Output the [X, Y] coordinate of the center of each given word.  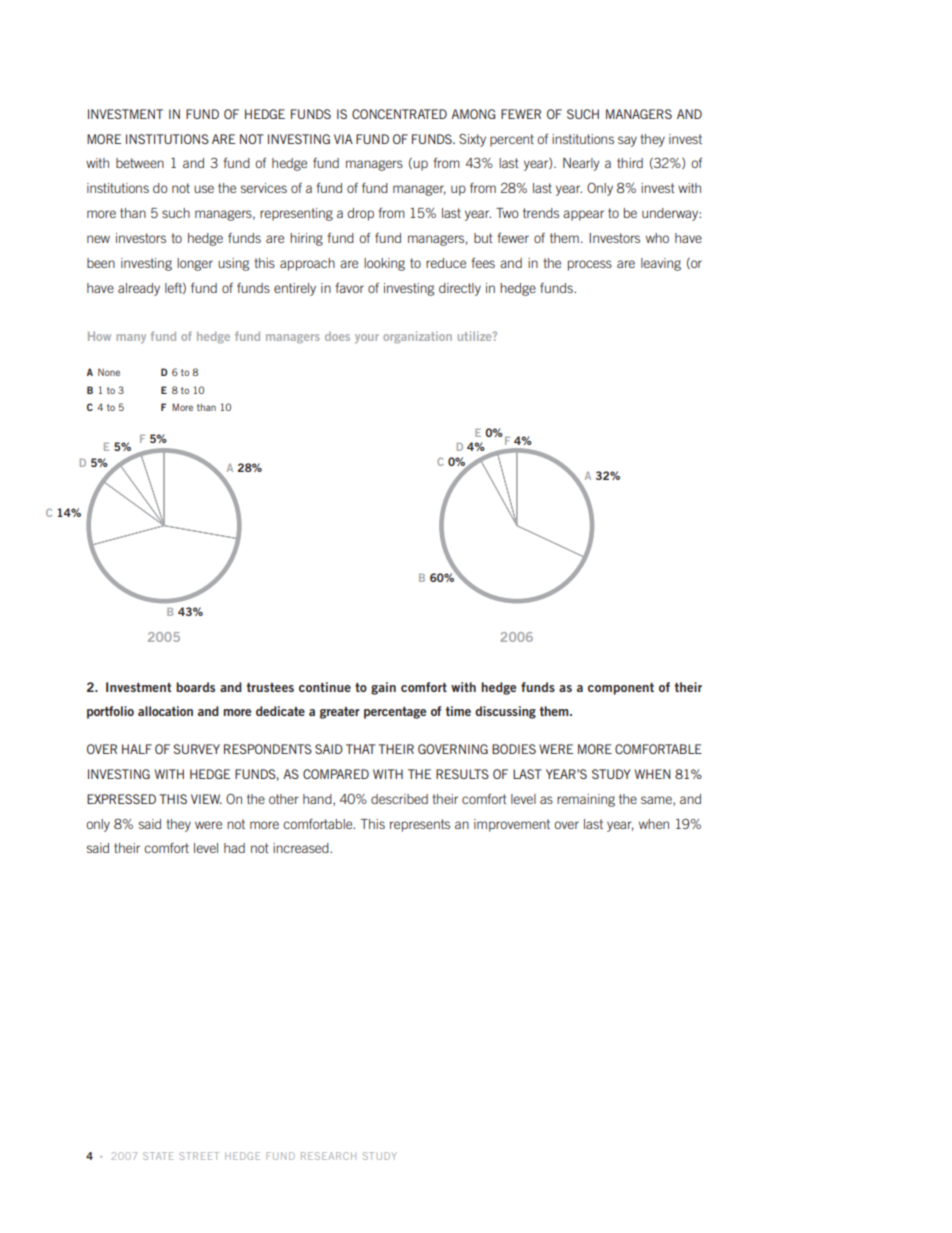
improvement [512, 825]
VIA [343, 139]
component [621, 689]
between [140, 163]
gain [383, 688]
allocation [165, 711]
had [234, 848]
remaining [586, 800]
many [131, 338]
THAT [361, 749]
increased [302, 848]
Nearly [581, 164]
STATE [158, 1156]
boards [195, 687]
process [590, 265]
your [367, 338]
